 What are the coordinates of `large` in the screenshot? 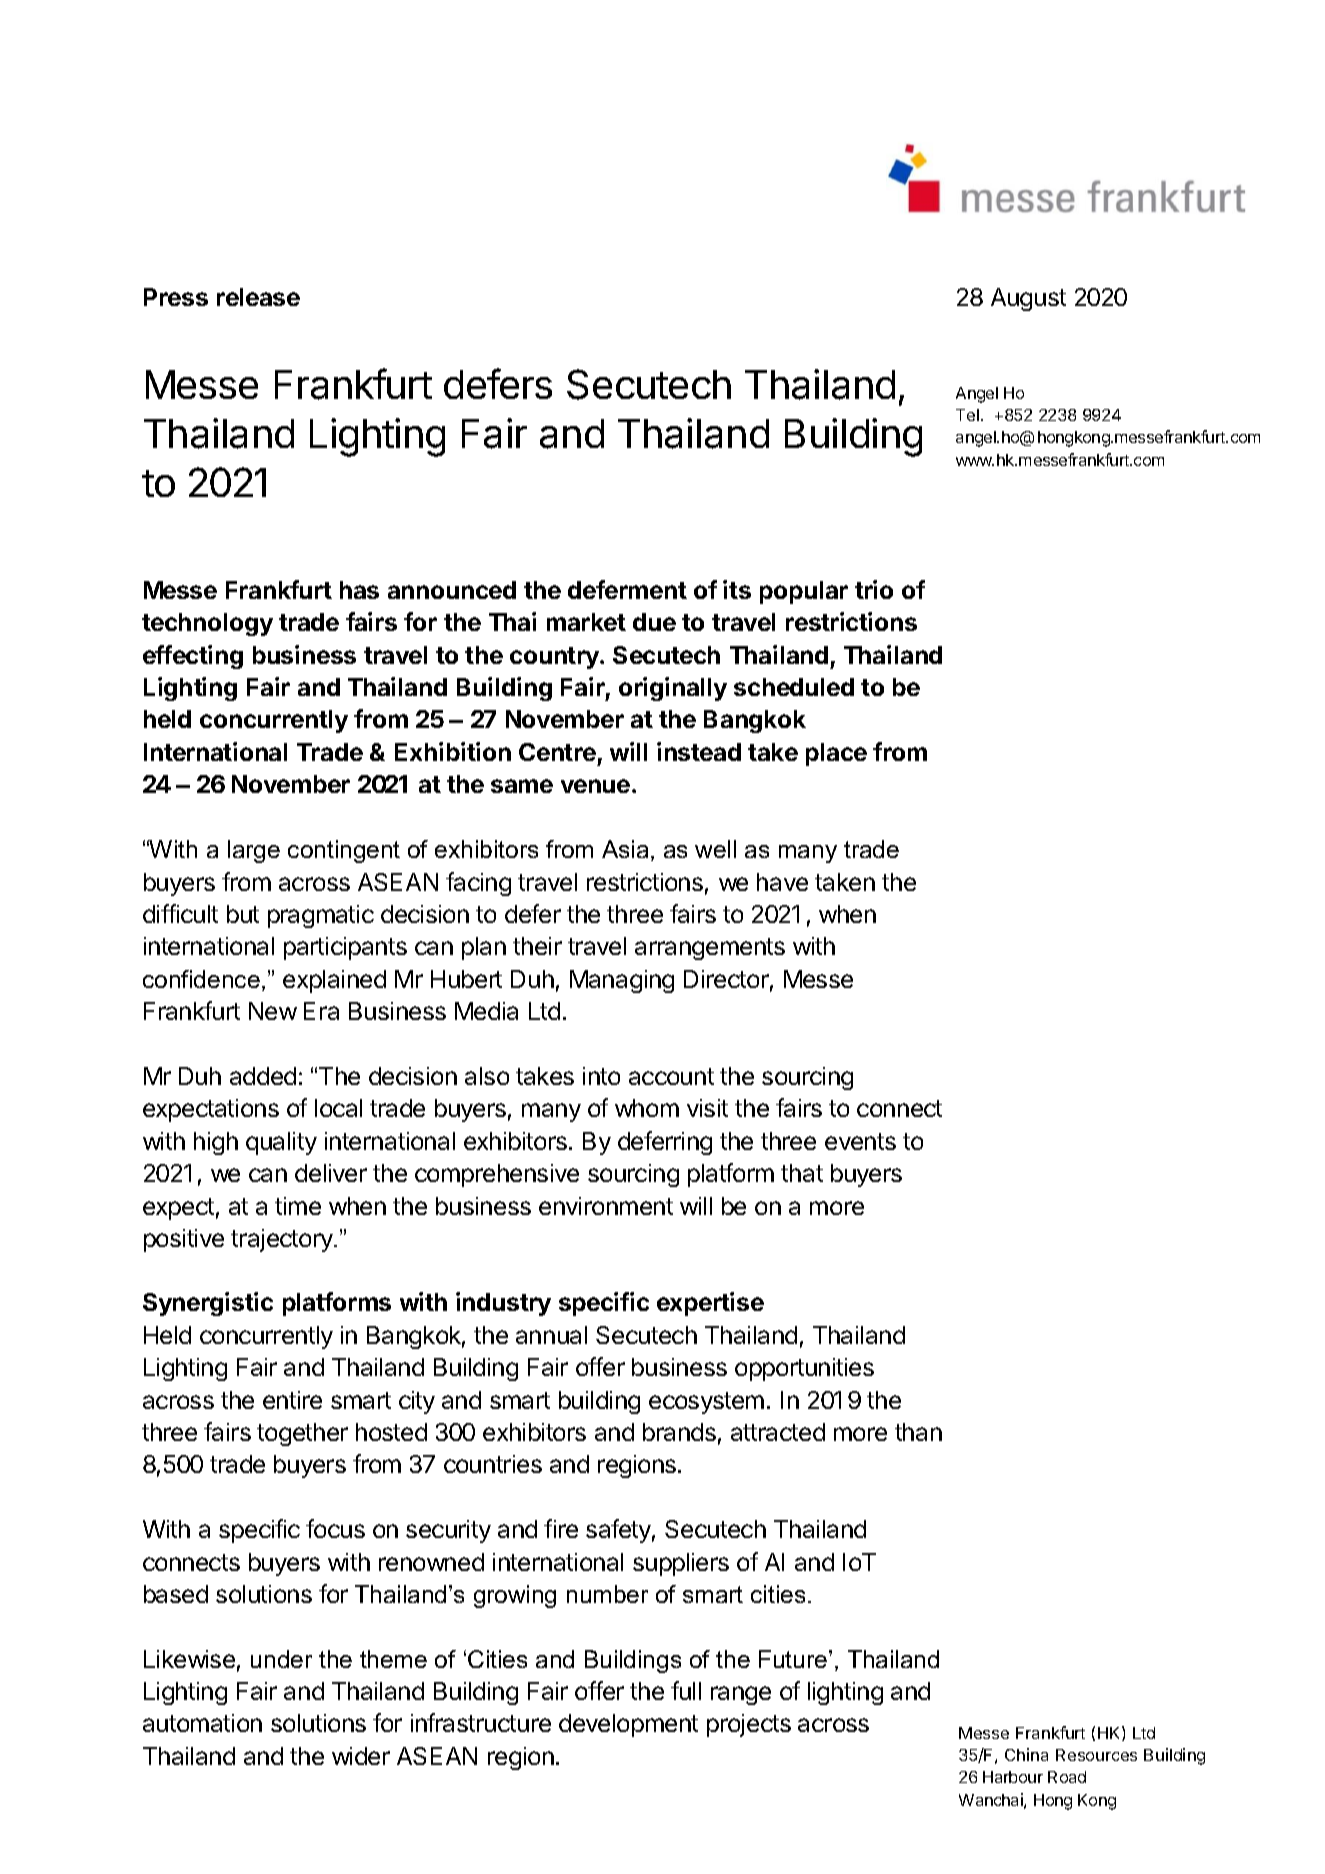 It's located at (254, 851).
